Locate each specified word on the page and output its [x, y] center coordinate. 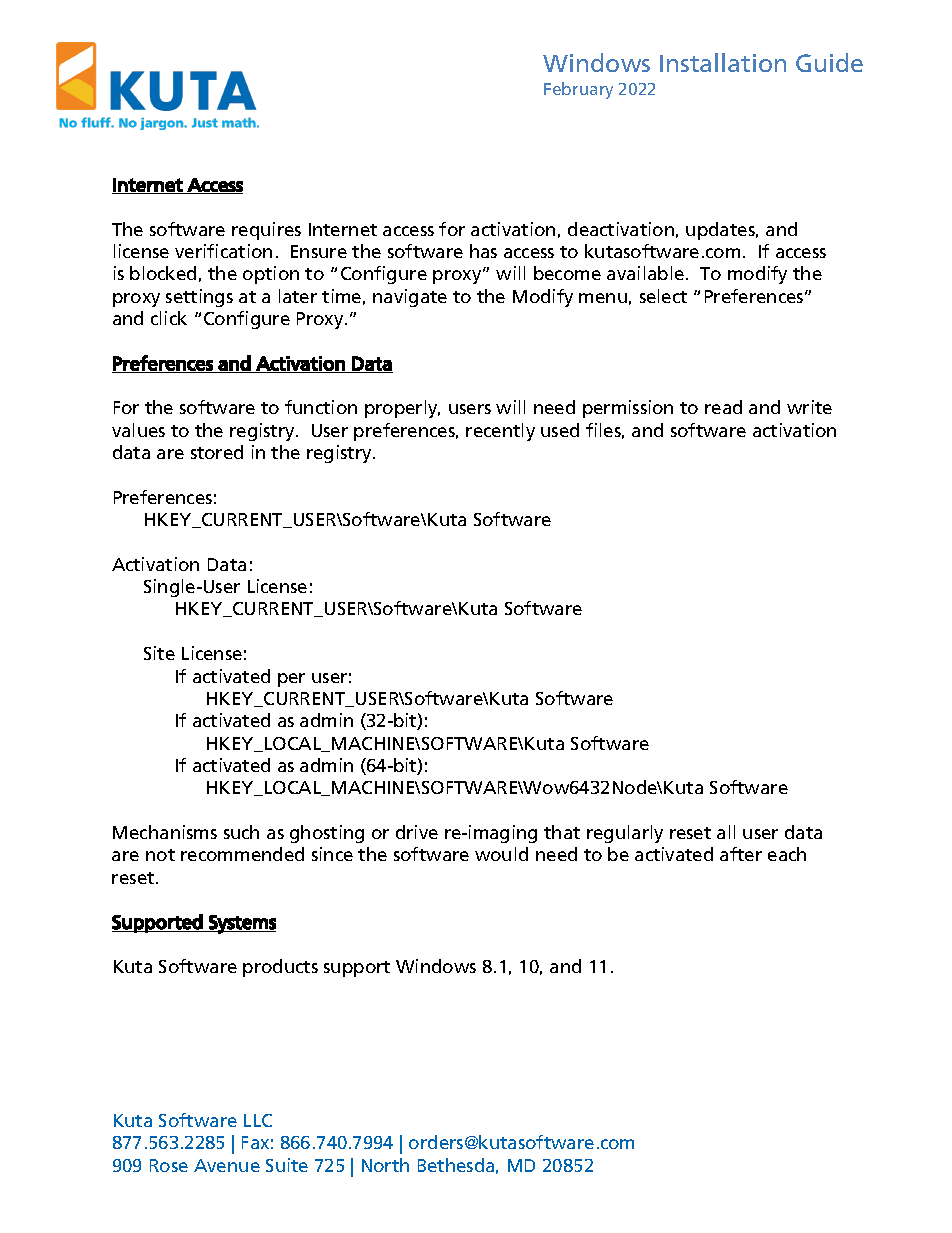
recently [500, 432]
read [723, 407]
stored [217, 452]
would [501, 854]
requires [266, 231]
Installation [723, 62]
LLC [258, 1120]
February [578, 90]
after [741, 854]
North [385, 1165]
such [241, 832]
